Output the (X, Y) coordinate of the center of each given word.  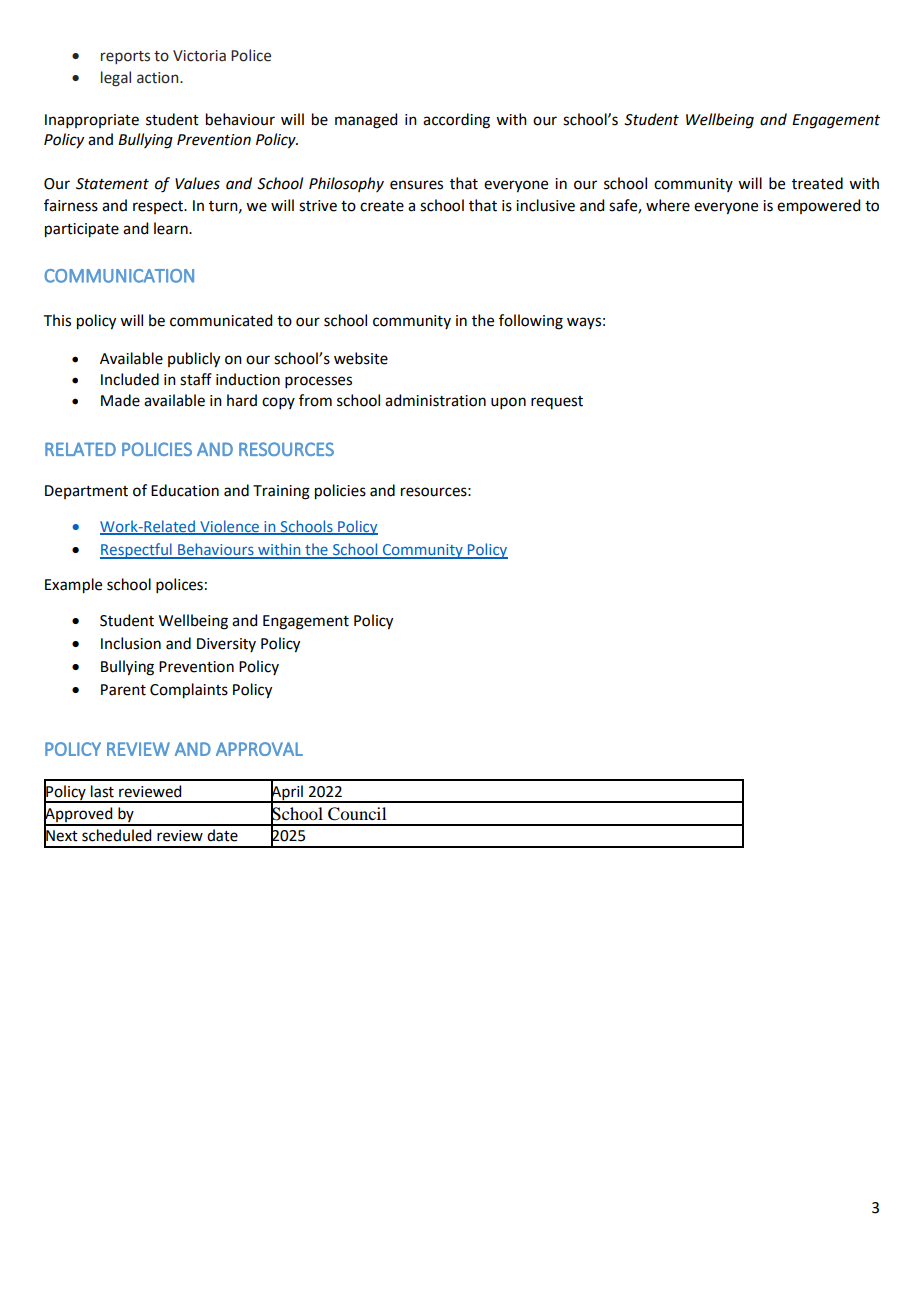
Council (357, 814)
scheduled (116, 835)
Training (281, 492)
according (456, 121)
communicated (221, 320)
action (159, 78)
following (531, 322)
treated (817, 183)
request (557, 402)
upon (508, 403)
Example (73, 586)
